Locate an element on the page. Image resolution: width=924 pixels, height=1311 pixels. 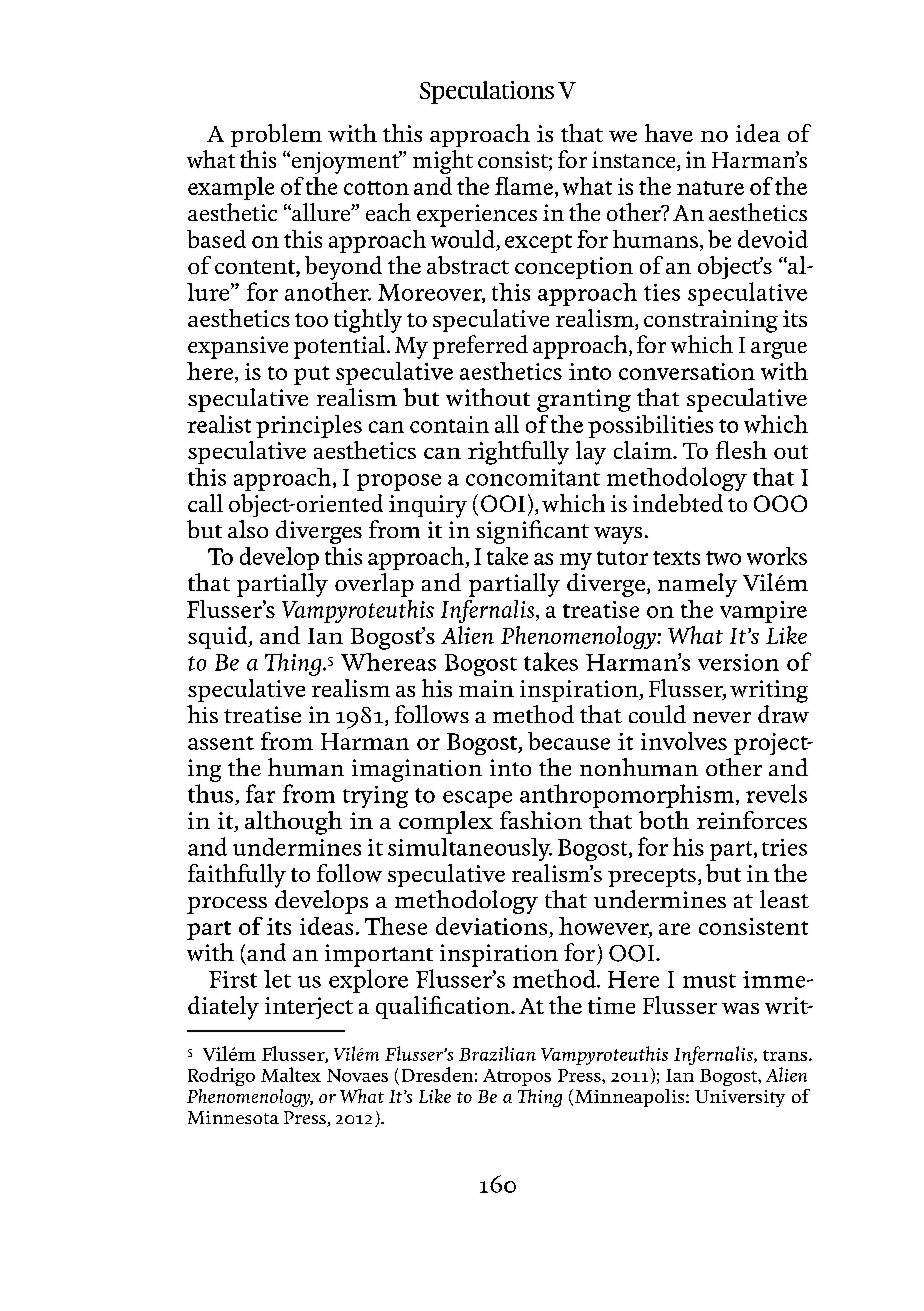
have is located at coordinates (669, 133).
